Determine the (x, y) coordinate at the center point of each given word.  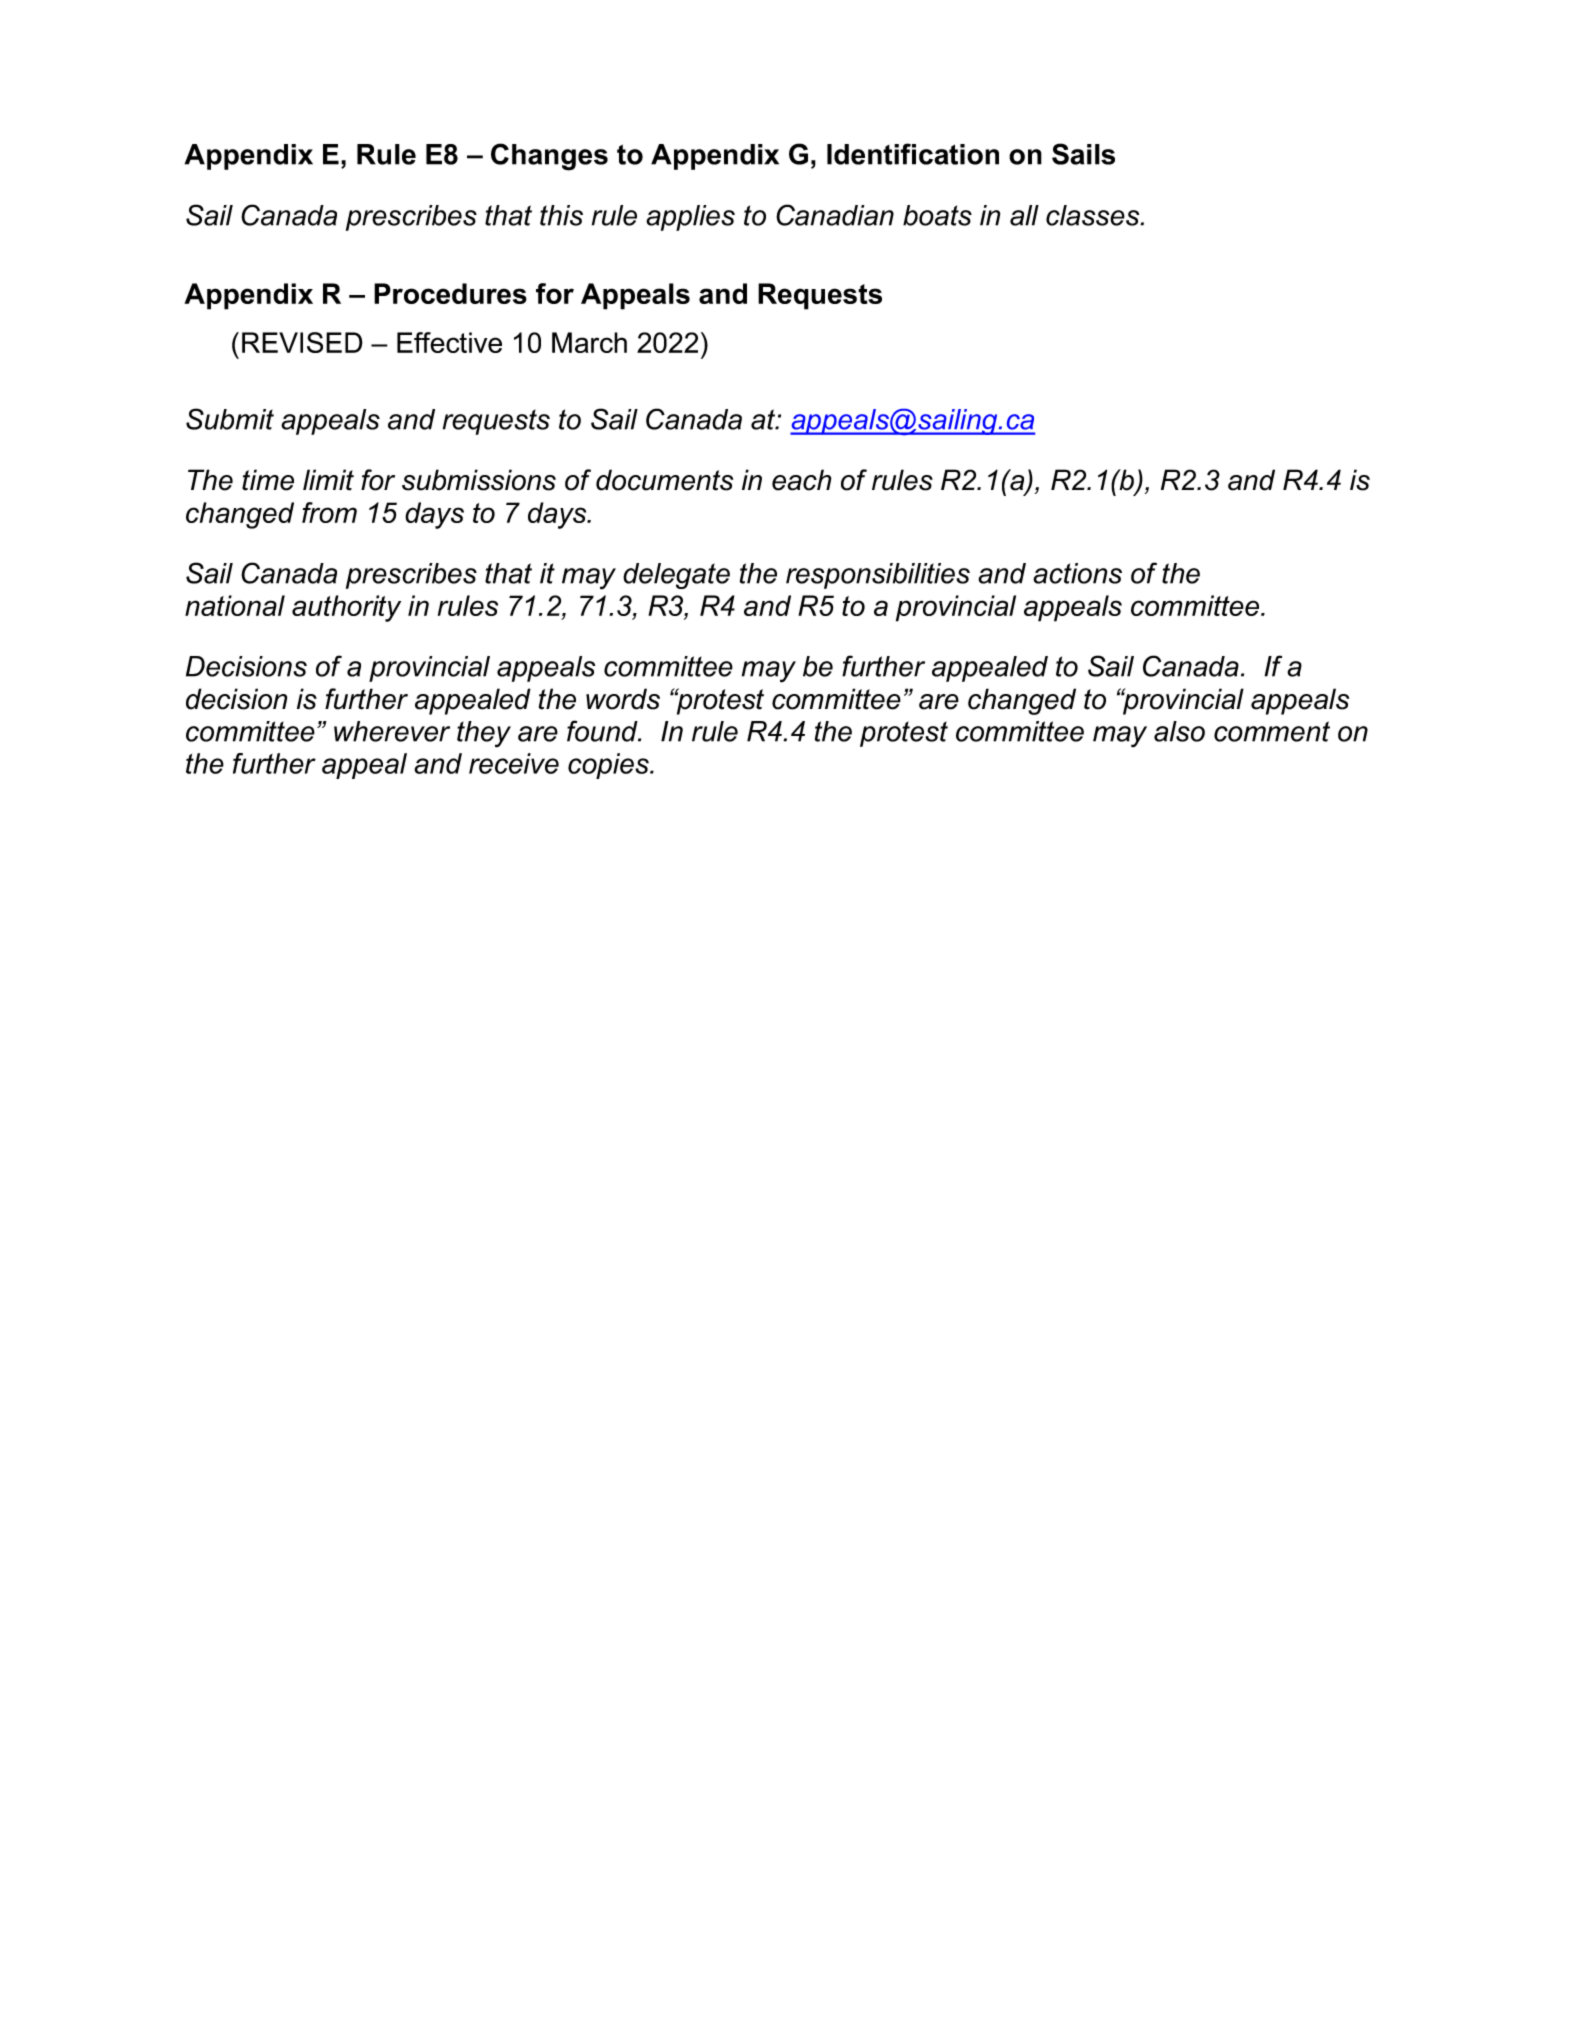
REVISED (302, 342)
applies (690, 218)
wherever (392, 731)
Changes (549, 157)
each (802, 480)
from (329, 512)
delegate (676, 576)
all (1024, 215)
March (589, 342)
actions (1077, 573)
